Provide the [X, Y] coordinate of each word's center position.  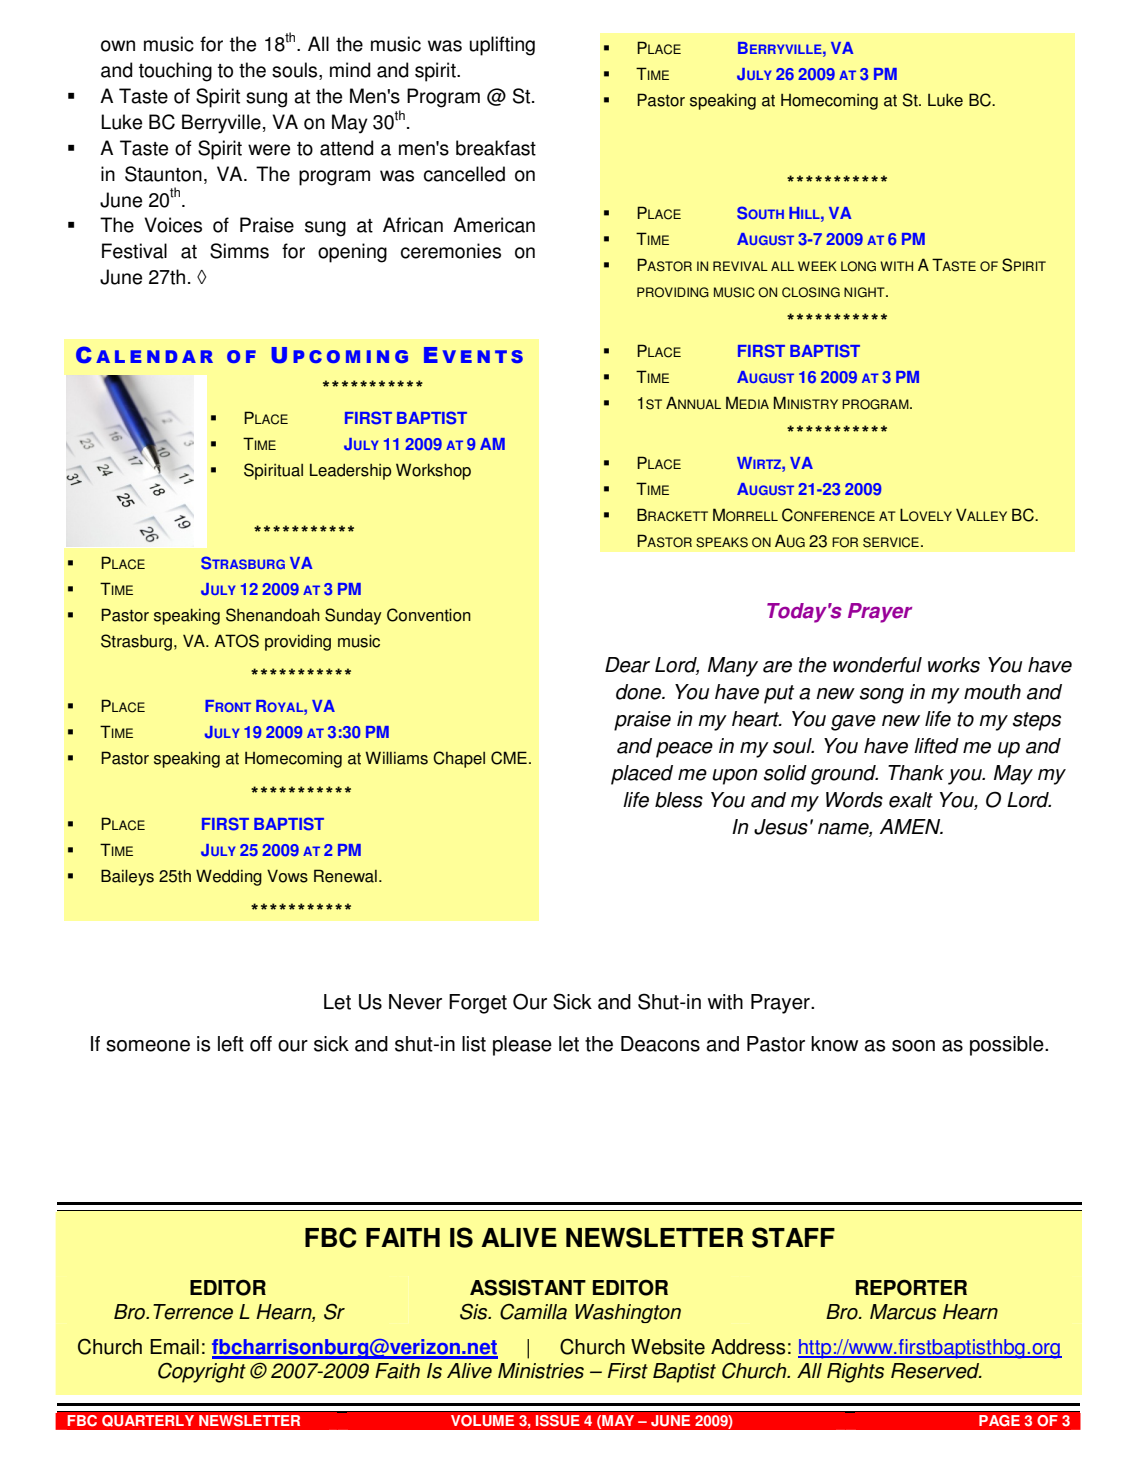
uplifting [502, 46]
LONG [858, 266]
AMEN [911, 826]
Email [174, 1347]
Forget [478, 1004]
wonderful [877, 665]
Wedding [229, 877]
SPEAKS [722, 542]
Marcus [903, 1312]
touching [175, 72]
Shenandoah [273, 615]
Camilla [533, 1311]
